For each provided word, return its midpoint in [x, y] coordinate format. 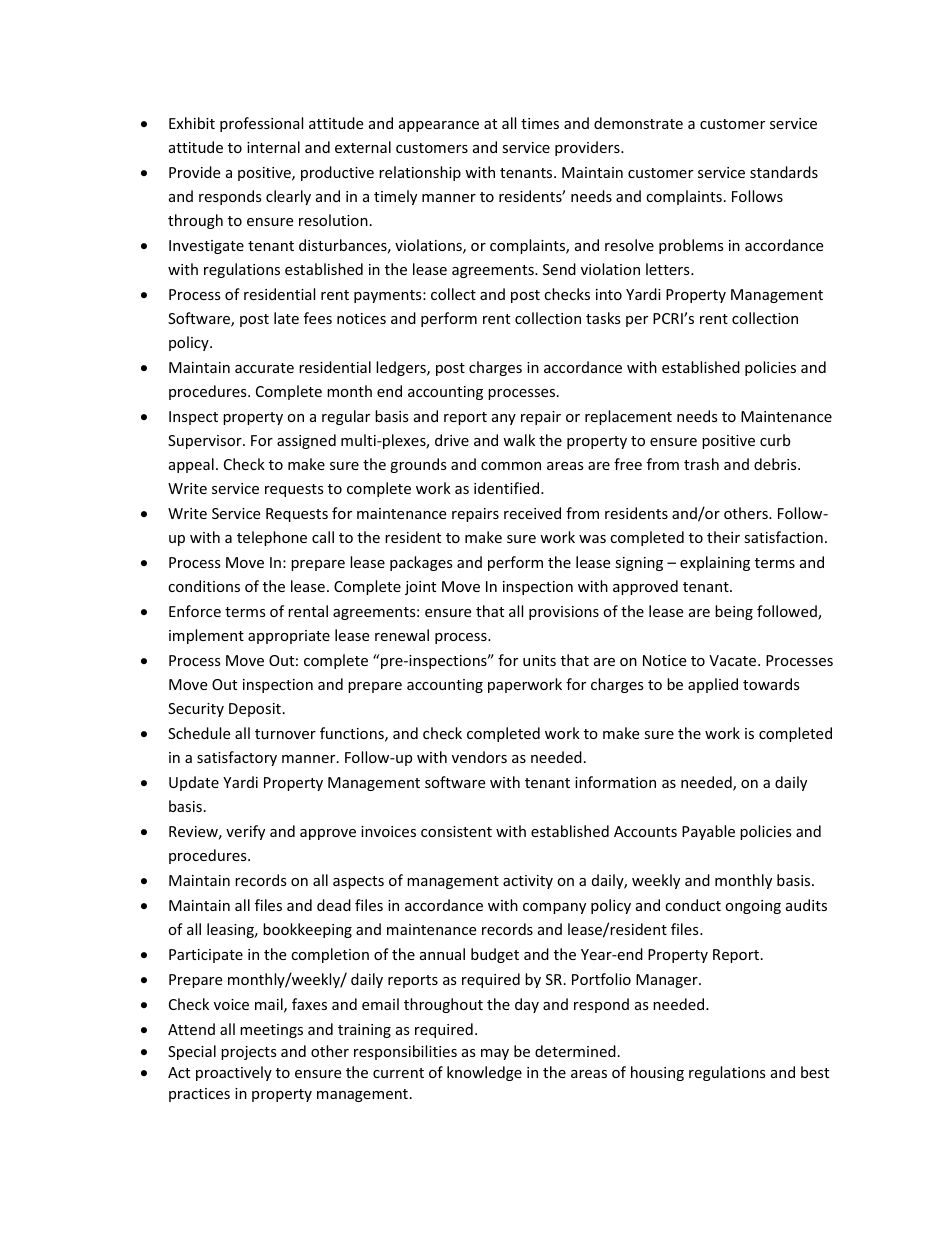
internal [273, 147]
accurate [264, 368]
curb [775, 440]
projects [249, 1053]
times [540, 123]
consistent [456, 831]
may [495, 1054]
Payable [708, 832]
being [734, 612]
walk [519, 440]
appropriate [289, 637]
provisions [564, 613]
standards [784, 172]
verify [245, 832]
